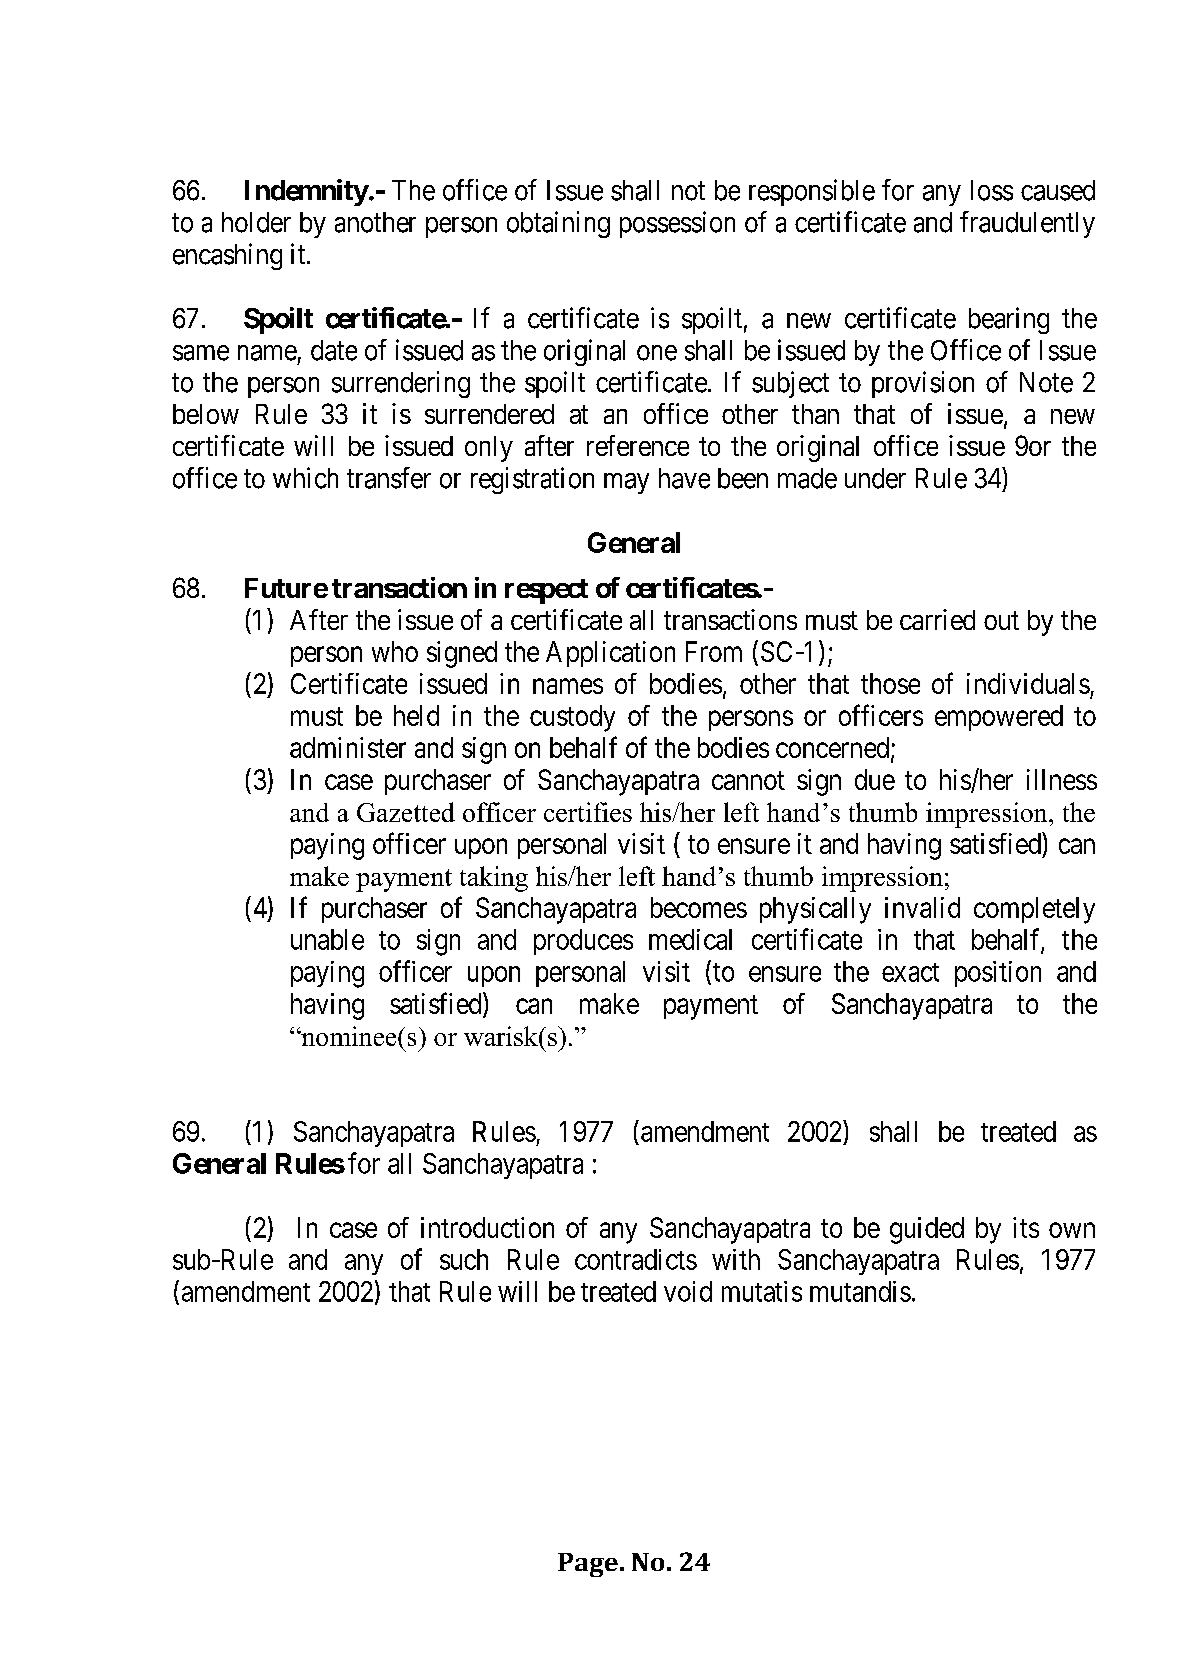  What do you see at coordinates (588, 1565) in the screenshot?
I see `Page` at bounding box center [588, 1565].
